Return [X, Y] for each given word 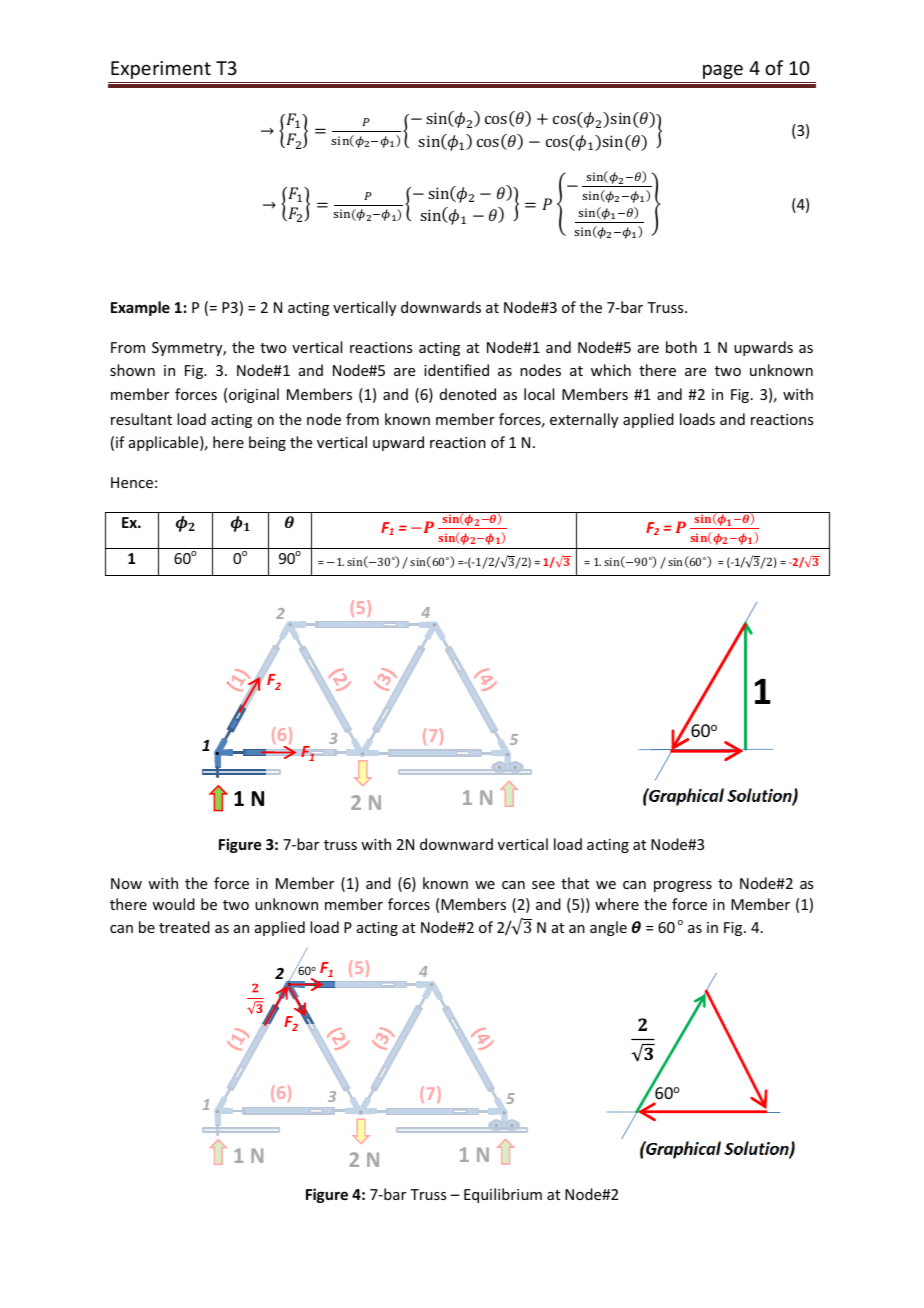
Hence [132, 482]
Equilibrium [503, 1195]
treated [184, 927]
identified [456, 370]
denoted [468, 394]
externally [584, 420]
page [723, 71]
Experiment [161, 70]
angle [608, 928]
